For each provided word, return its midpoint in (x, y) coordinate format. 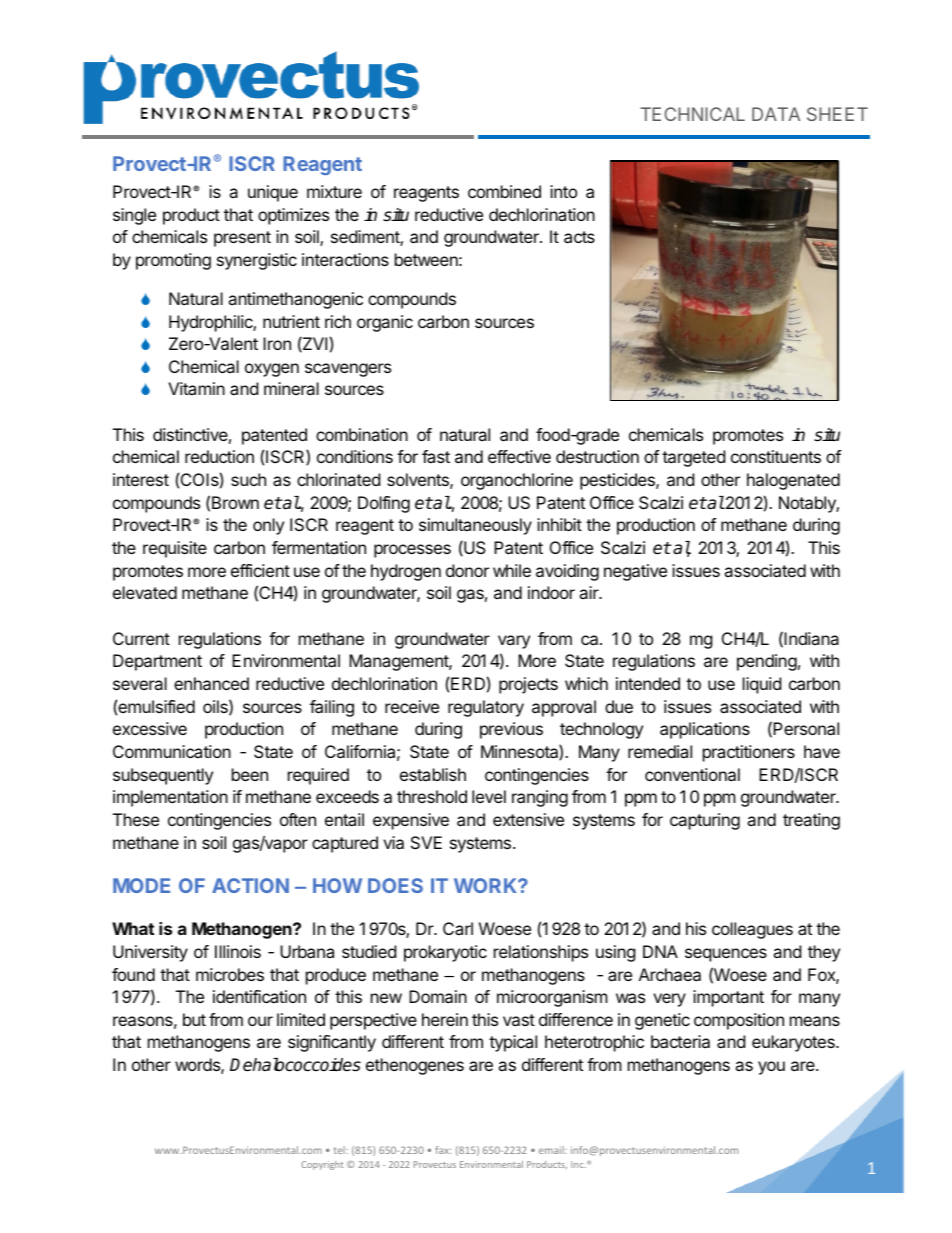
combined (504, 191)
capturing (705, 821)
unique (273, 193)
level (489, 796)
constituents (776, 456)
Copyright (322, 1165)
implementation (170, 798)
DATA (776, 114)
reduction (219, 456)
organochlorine (517, 481)
